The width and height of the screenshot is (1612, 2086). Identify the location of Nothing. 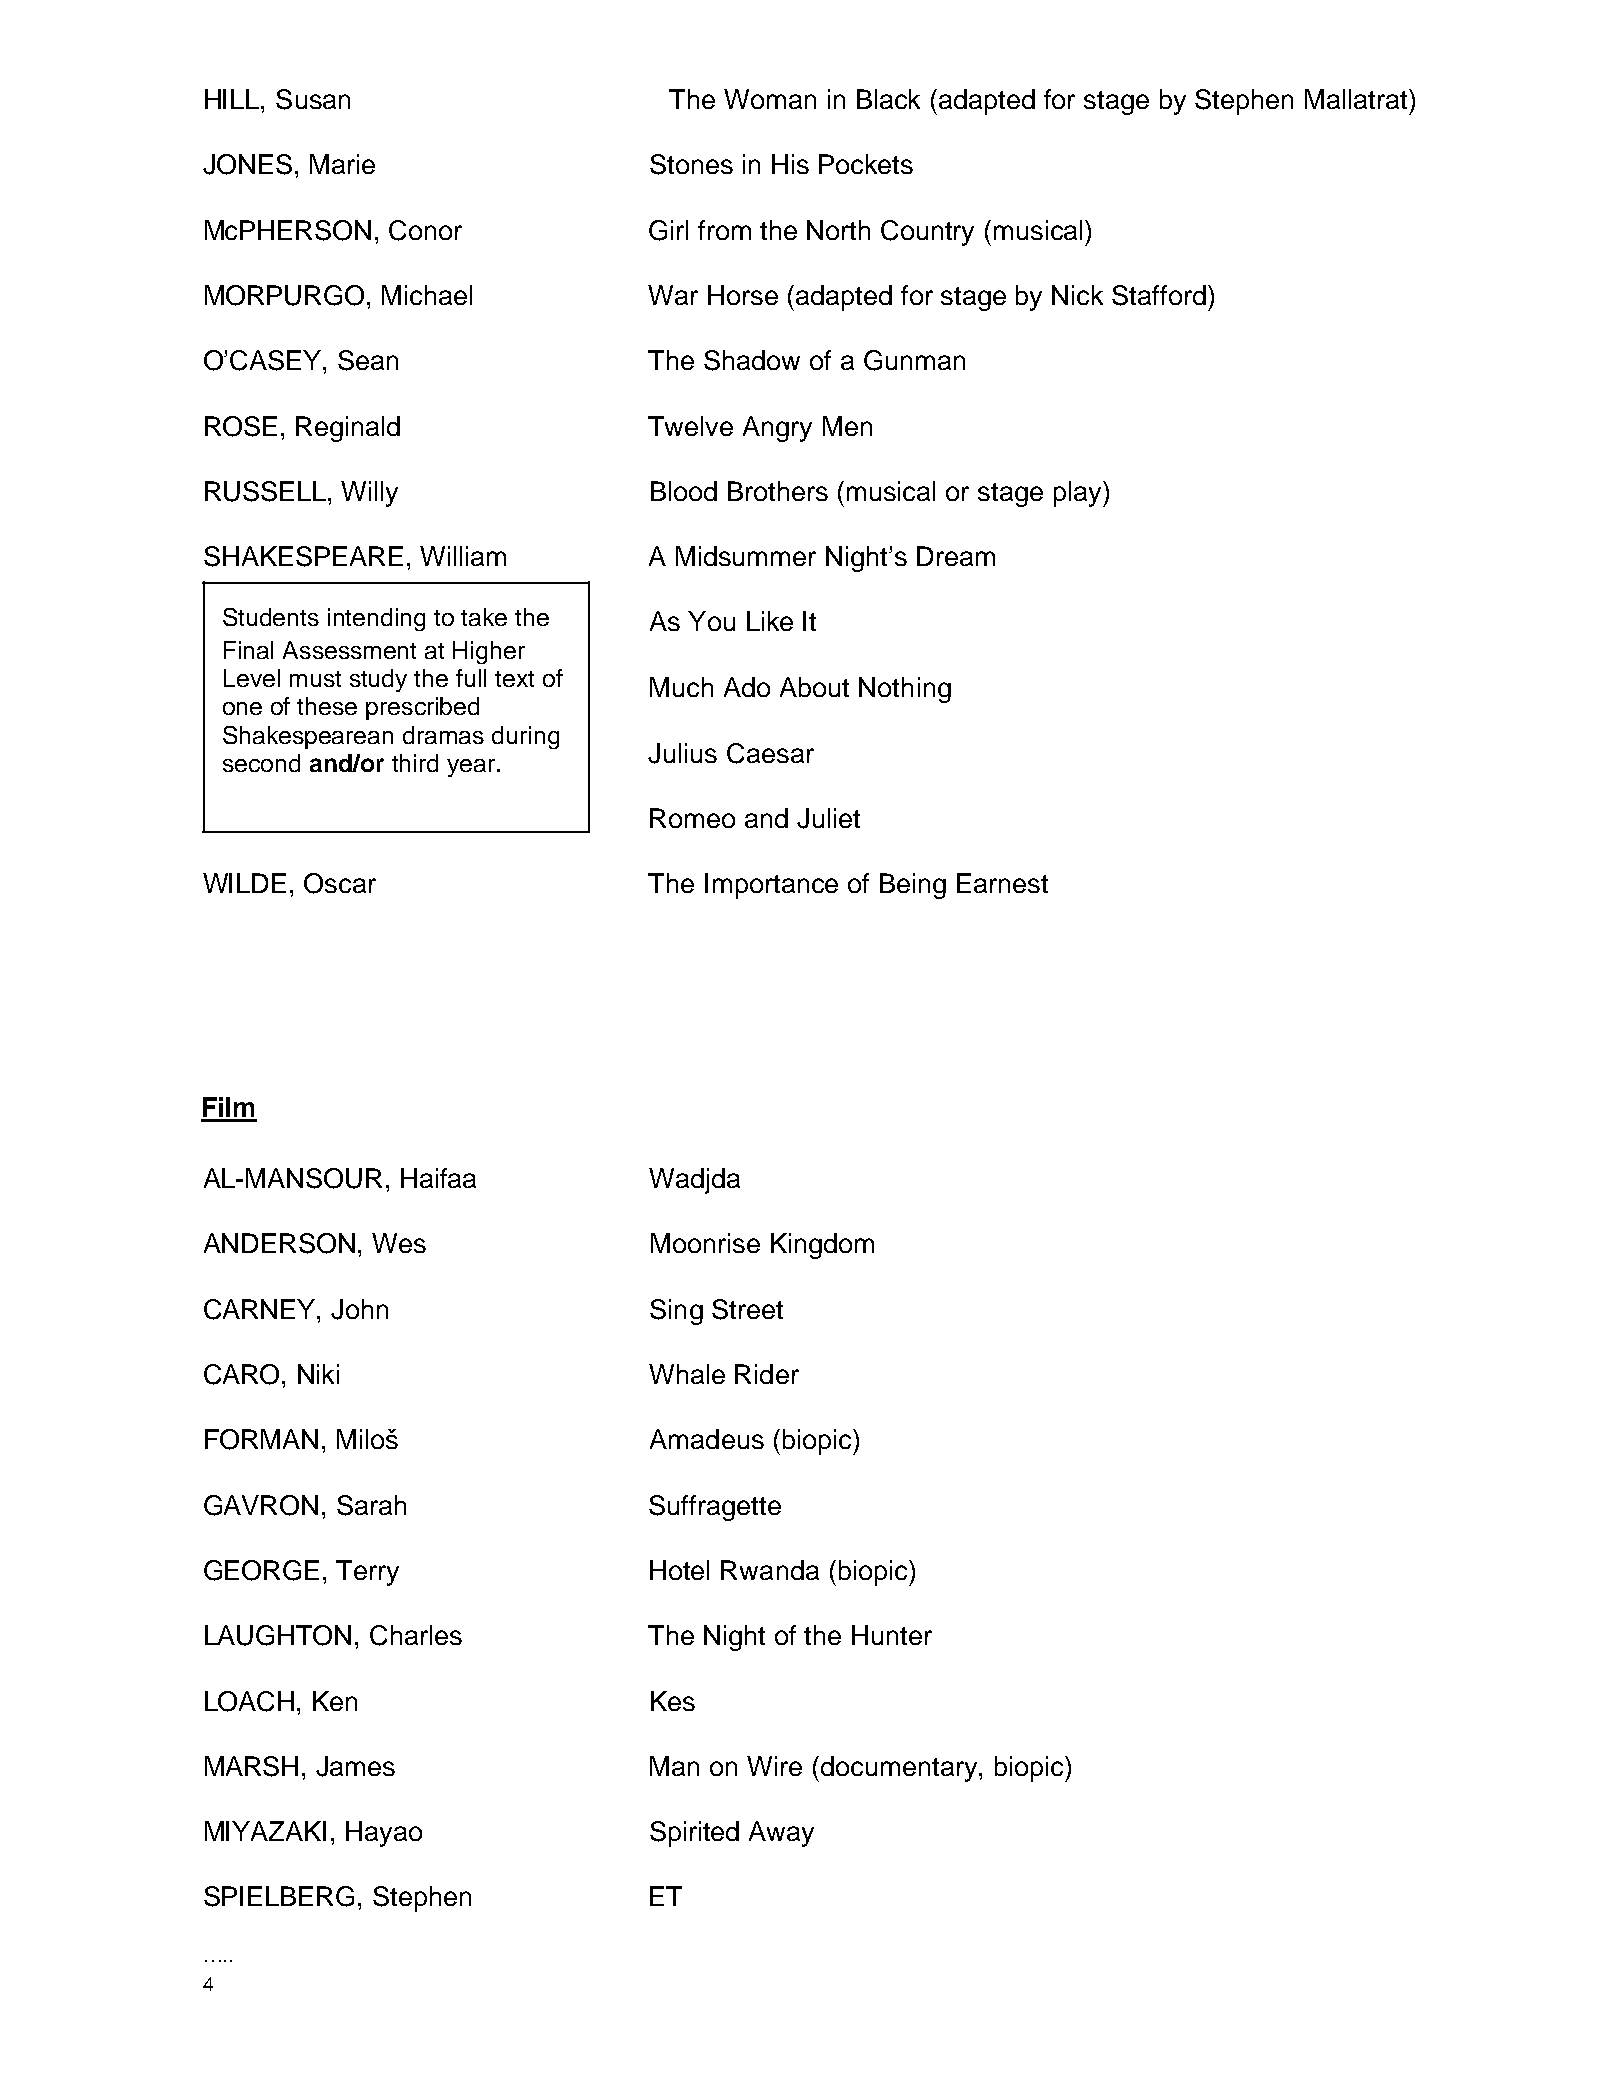
(905, 690).
